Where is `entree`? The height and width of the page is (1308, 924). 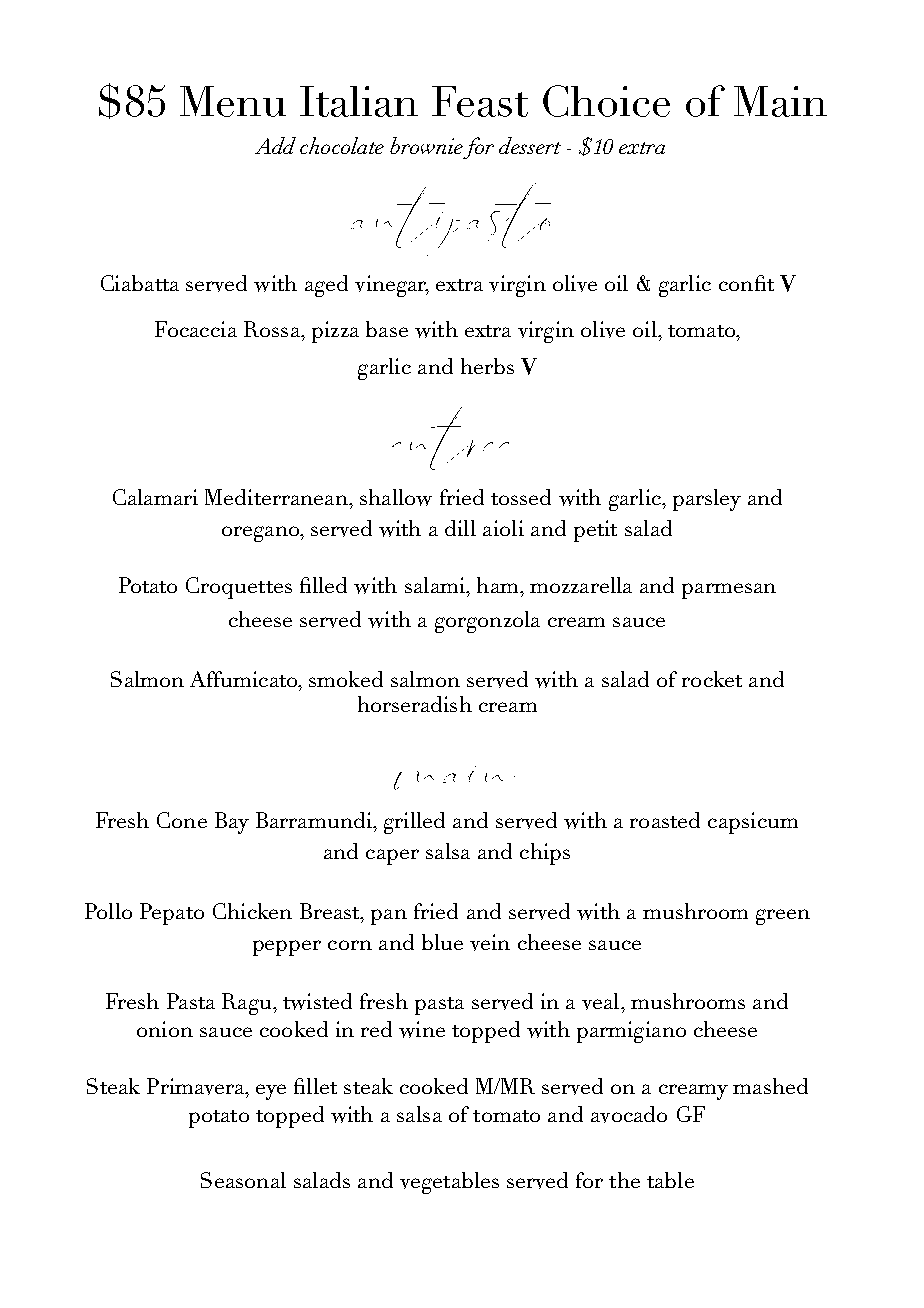 entree is located at coordinates (450, 438).
